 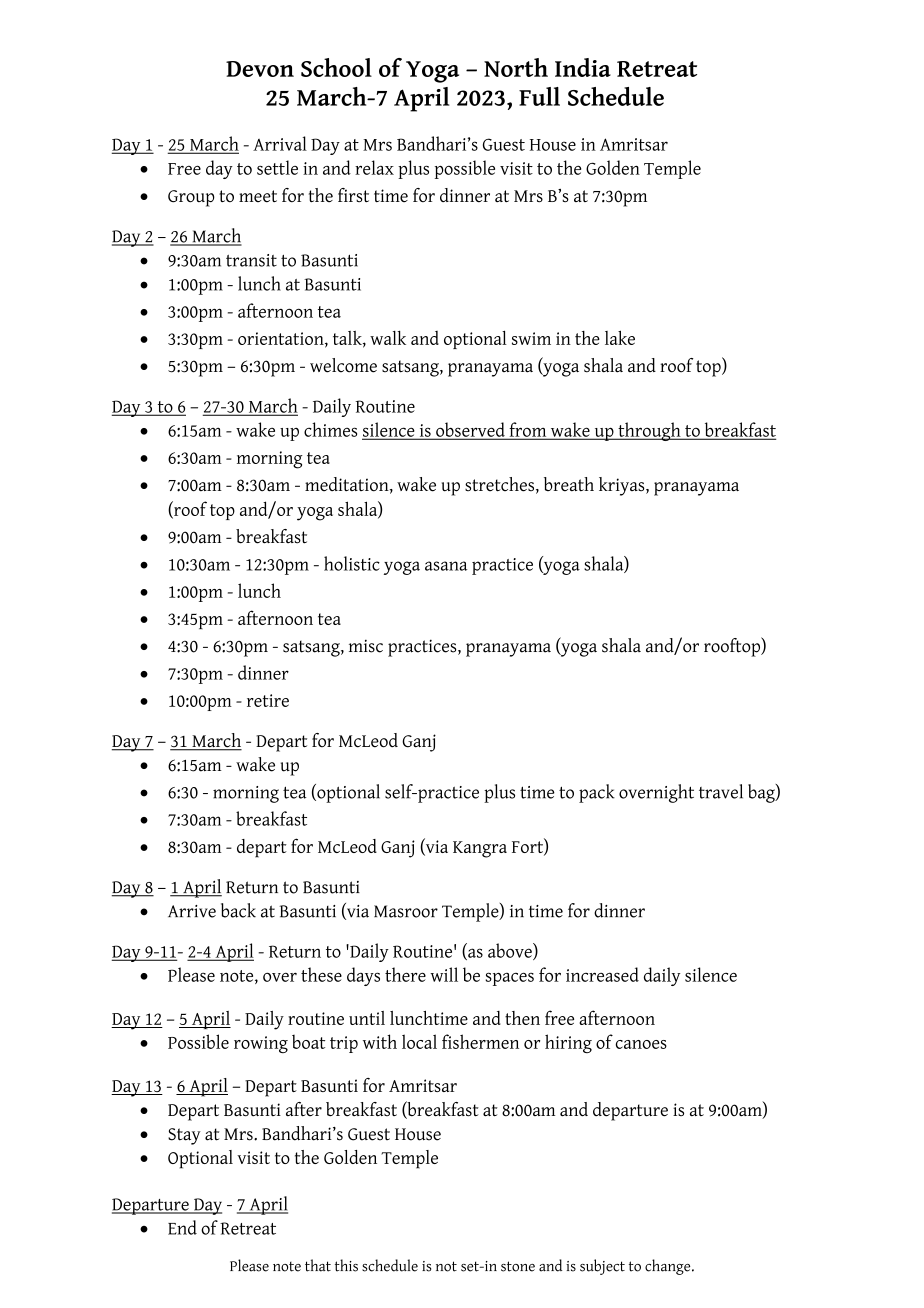 What do you see at coordinates (366, 646) in the screenshot?
I see `misc` at bounding box center [366, 646].
